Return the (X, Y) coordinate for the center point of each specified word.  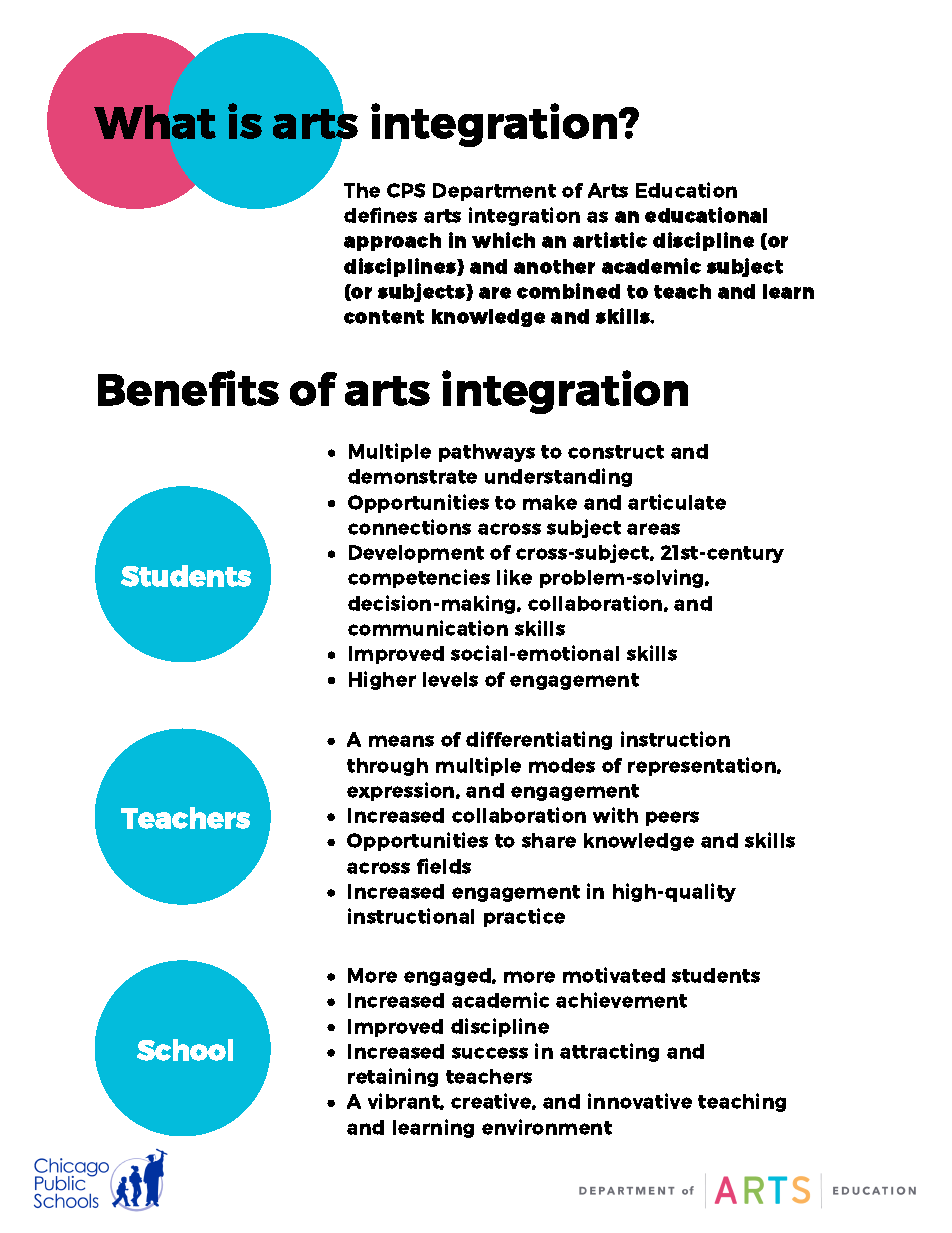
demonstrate (412, 476)
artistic (610, 240)
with (615, 815)
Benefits (188, 388)
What (155, 122)
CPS (406, 190)
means (401, 741)
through (387, 767)
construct (616, 452)
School (185, 1050)
